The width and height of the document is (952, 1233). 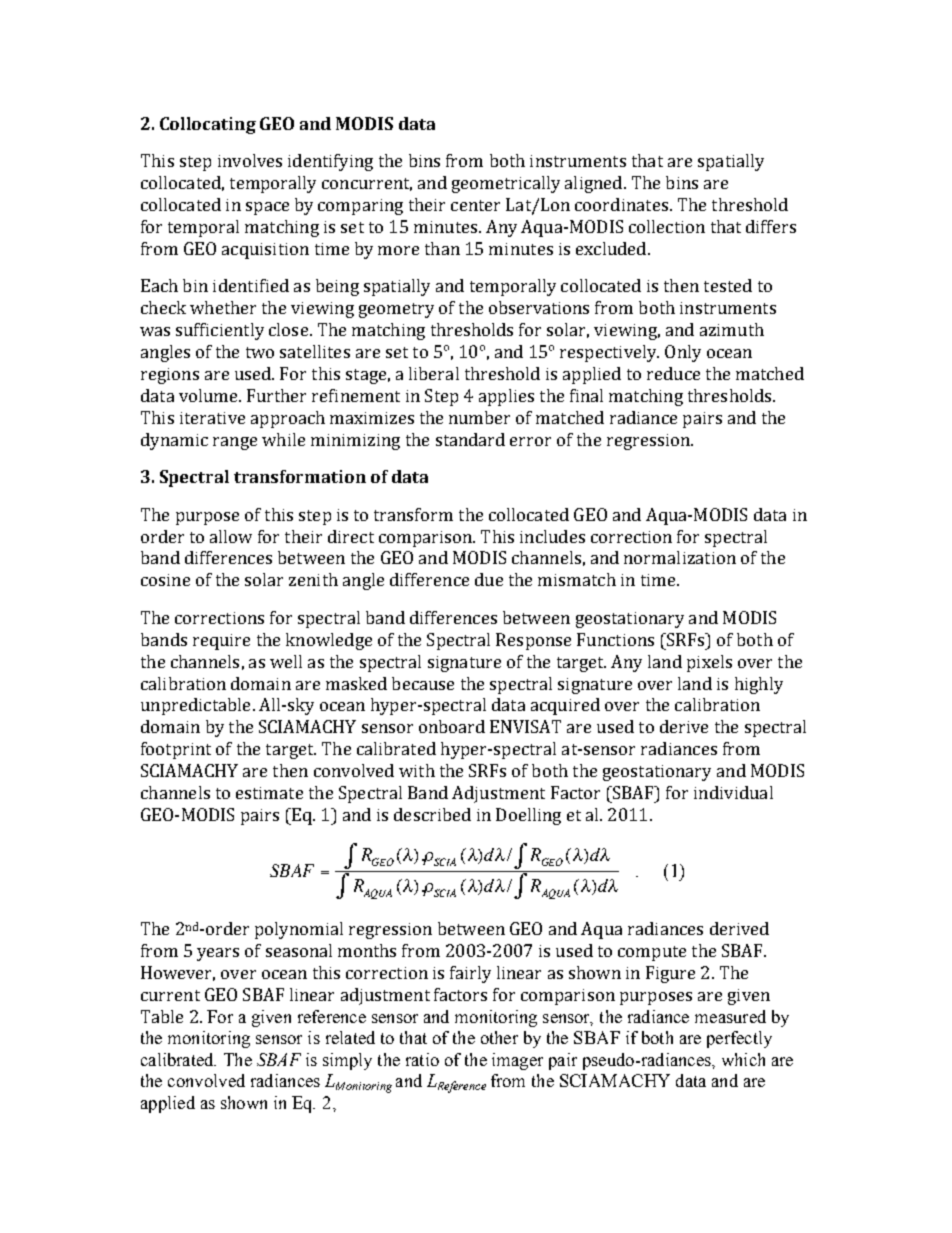 What do you see at coordinates (517, 1061) in the document?
I see `imager` at bounding box center [517, 1061].
